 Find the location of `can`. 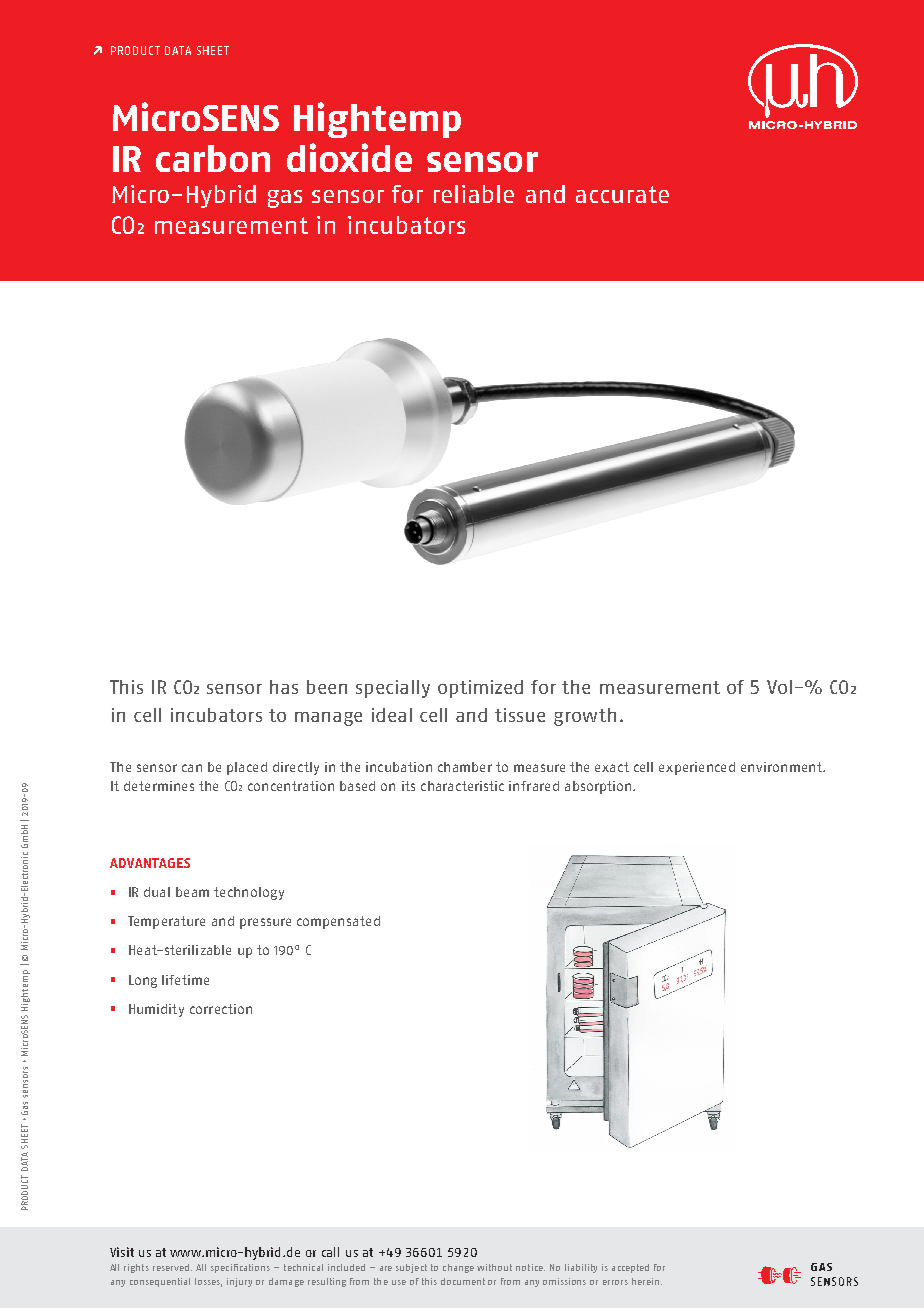

can is located at coordinates (192, 768).
